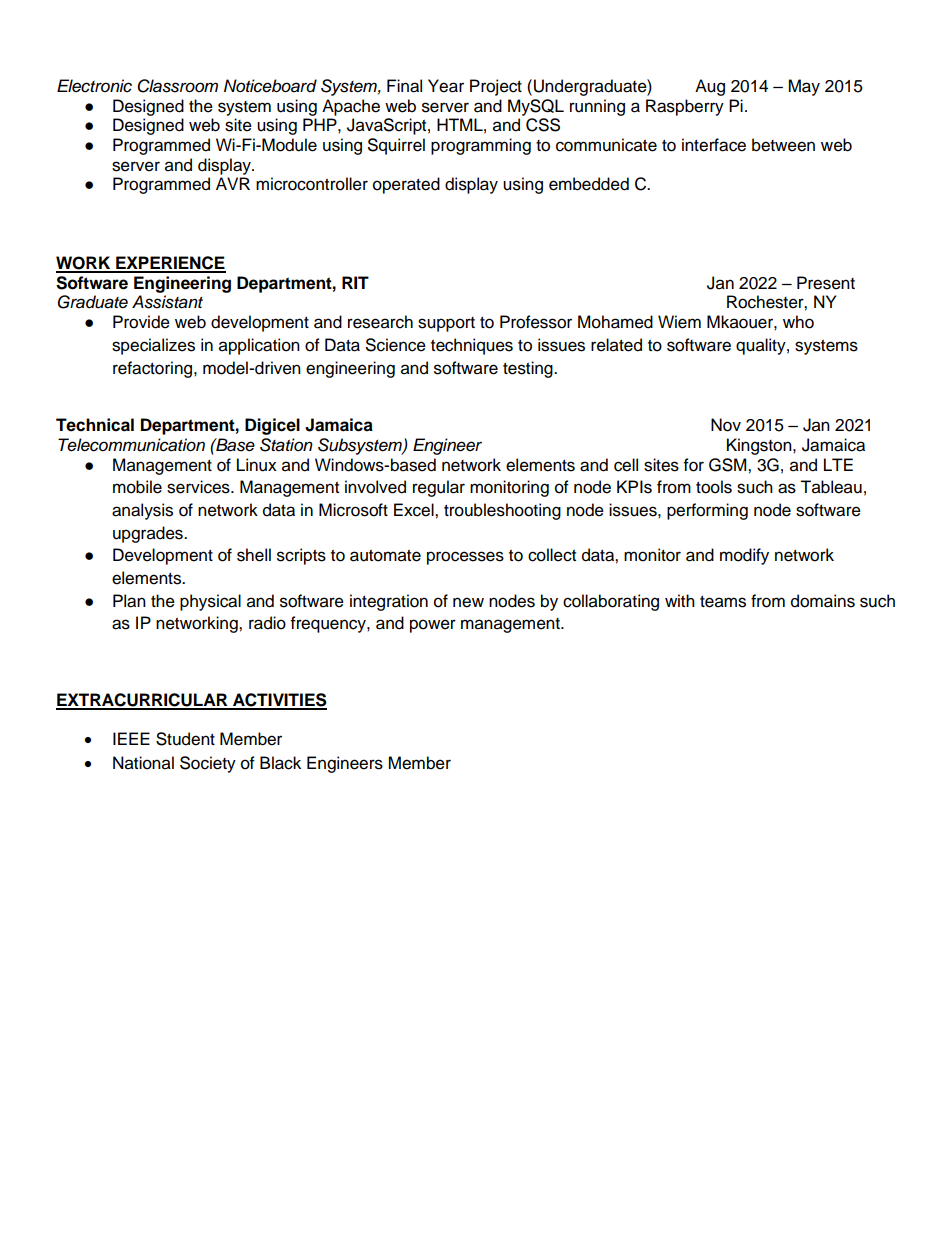 The height and width of the document is (1233, 952). I want to click on testing, so click(529, 369).
